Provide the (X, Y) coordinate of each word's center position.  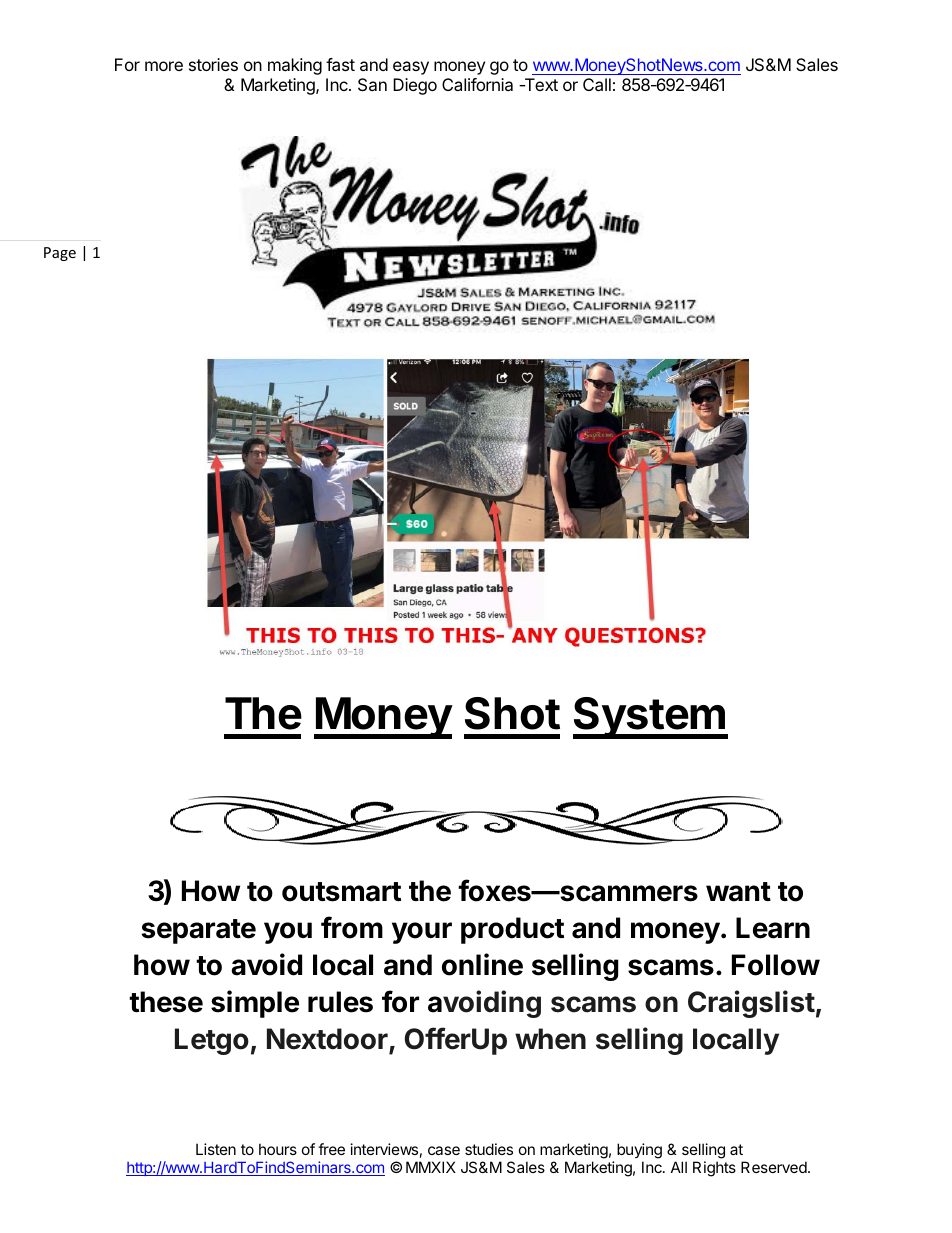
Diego (415, 86)
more (164, 66)
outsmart (341, 892)
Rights (714, 1169)
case (444, 1150)
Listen (216, 1149)
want (738, 892)
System (650, 718)
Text (540, 84)
